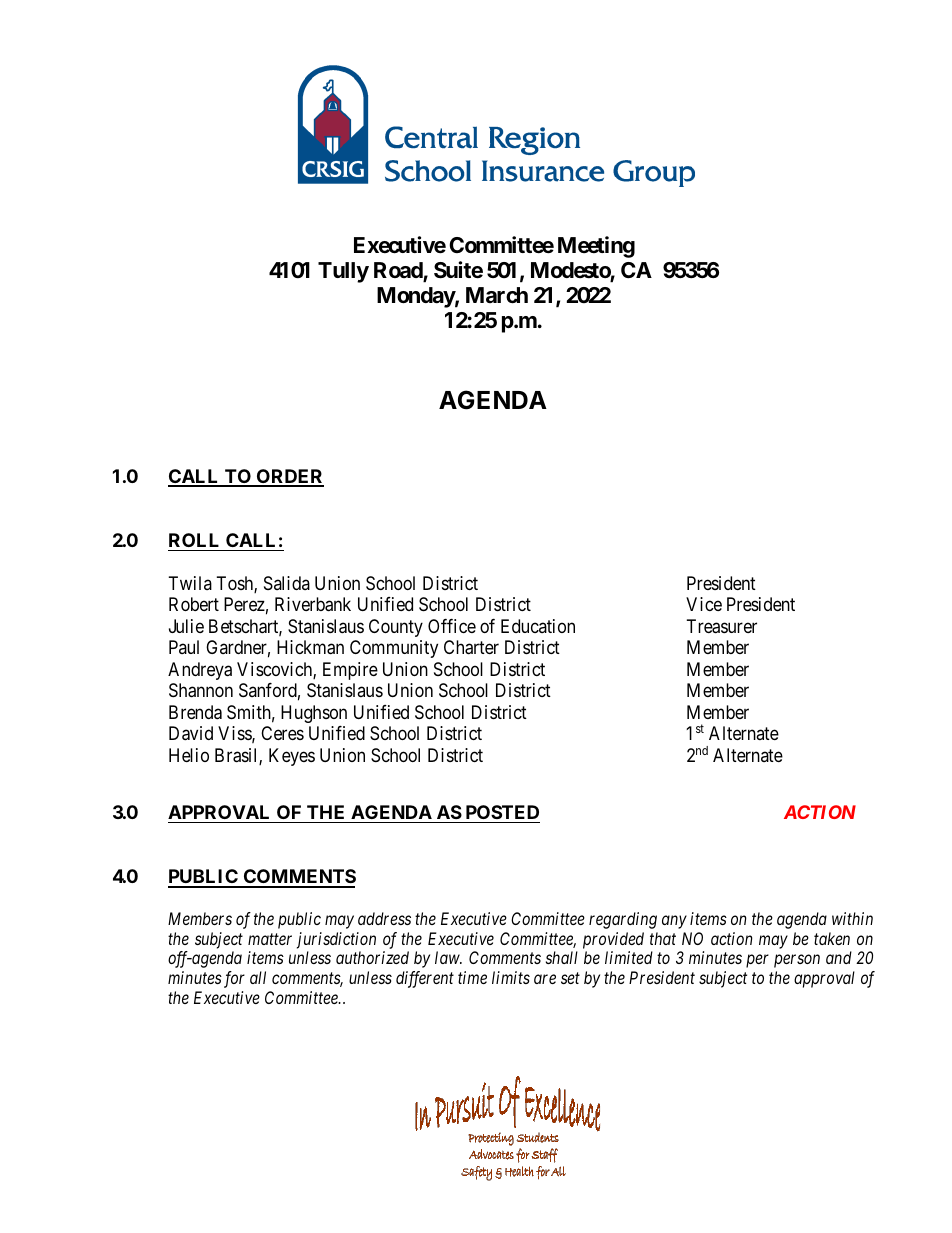 The width and height of the screenshot is (952, 1233). I want to click on ORDER, so click(289, 477).
